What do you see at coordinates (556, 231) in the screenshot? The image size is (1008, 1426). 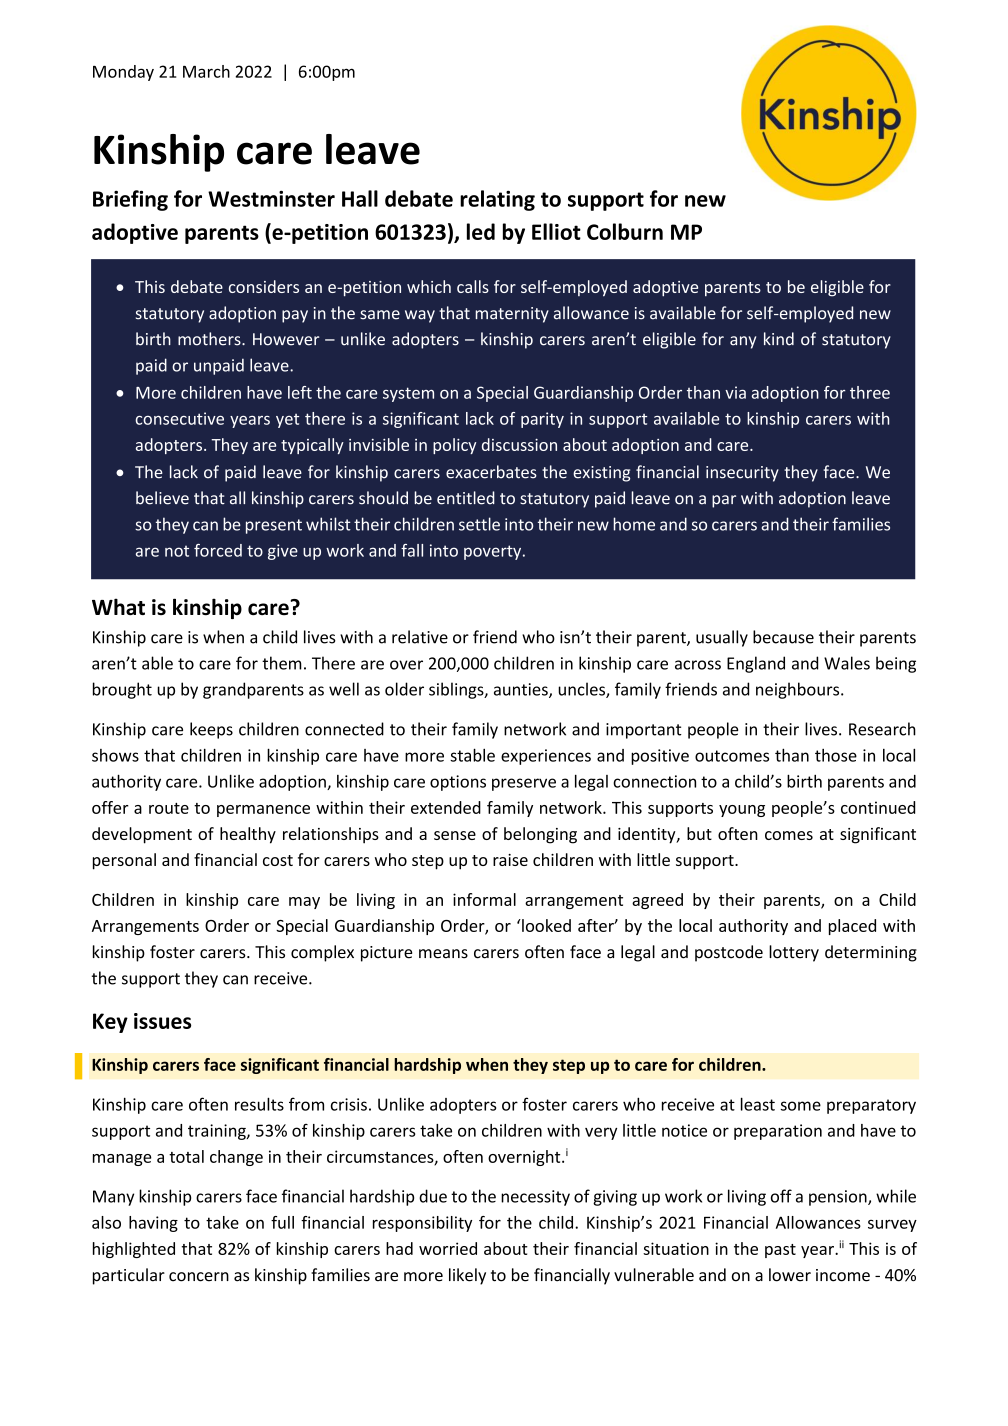 I see `Elliot` at bounding box center [556, 231].
